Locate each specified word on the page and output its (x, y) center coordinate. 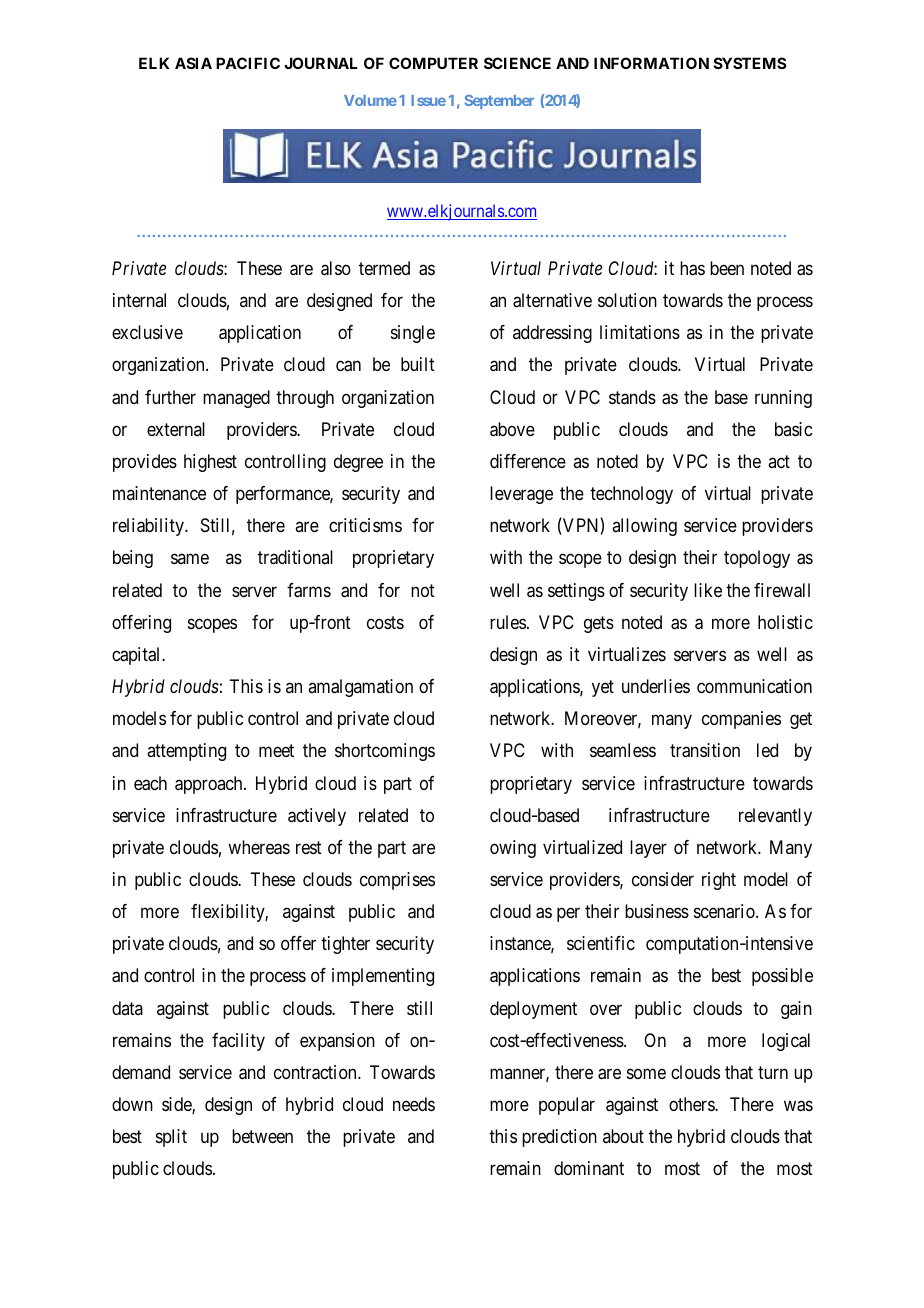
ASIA (193, 63)
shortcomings (385, 752)
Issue (428, 100)
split (171, 1138)
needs (414, 1104)
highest (210, 463)
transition (705, 750)
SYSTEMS (750, 63)
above (512, 429)
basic (793, 429)
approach (210, 785)
